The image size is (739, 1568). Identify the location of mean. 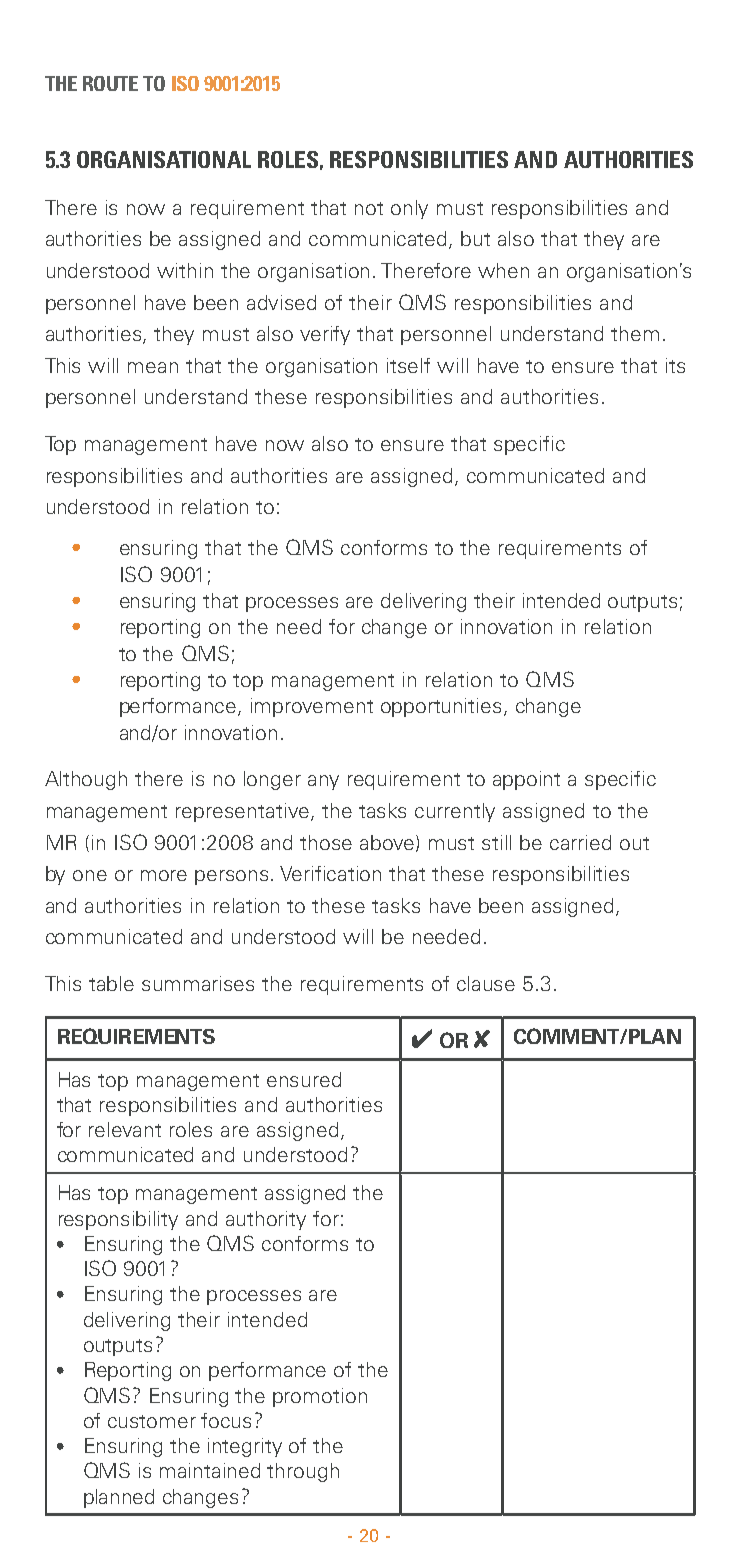
(153, 367).
